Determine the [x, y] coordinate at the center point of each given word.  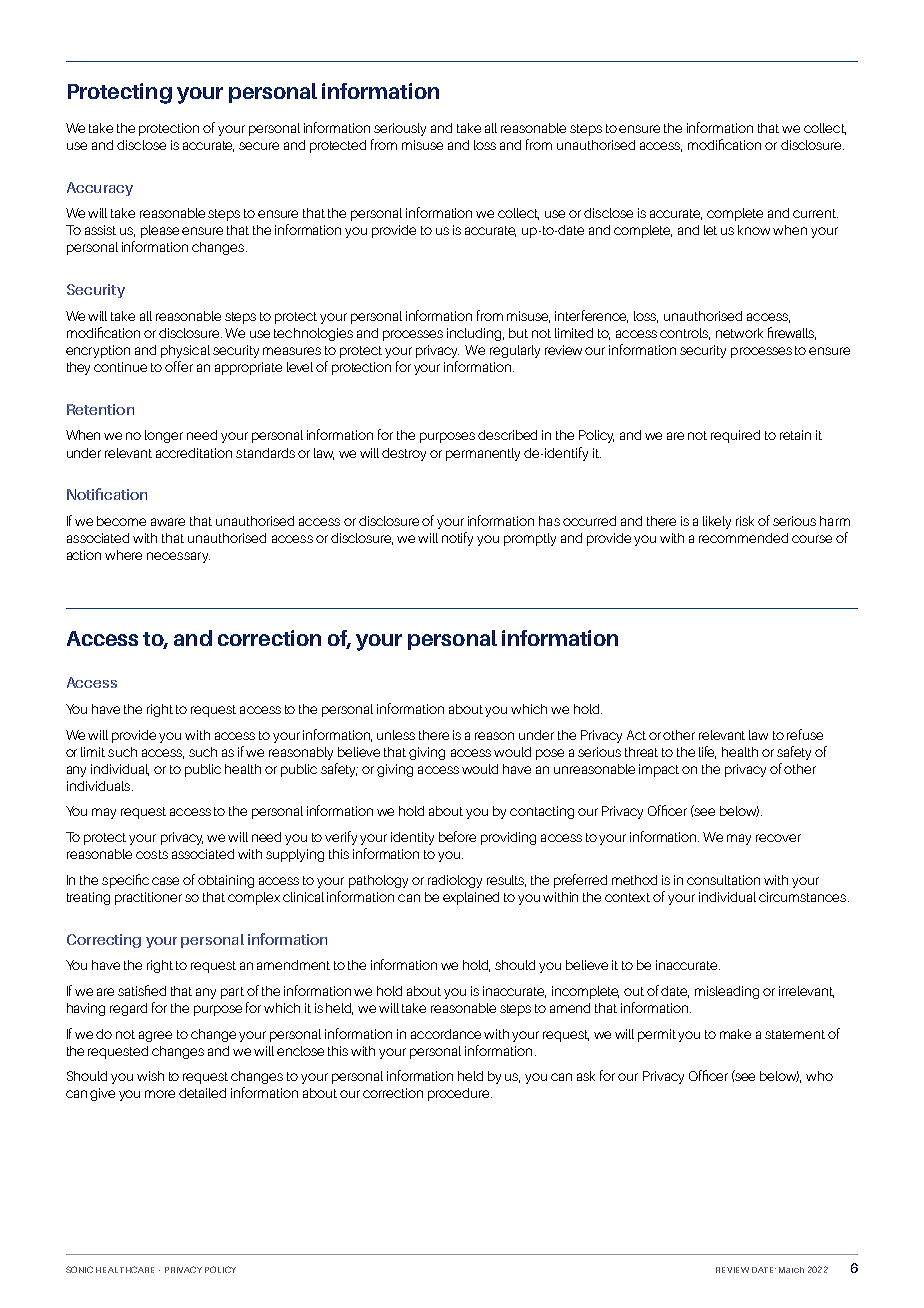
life [707, 752]
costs [152, 854]
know [754, 230]
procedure [460, 1094]
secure [259, 146]
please [160, 231]
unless [396, 735]
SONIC [79, 1269]
